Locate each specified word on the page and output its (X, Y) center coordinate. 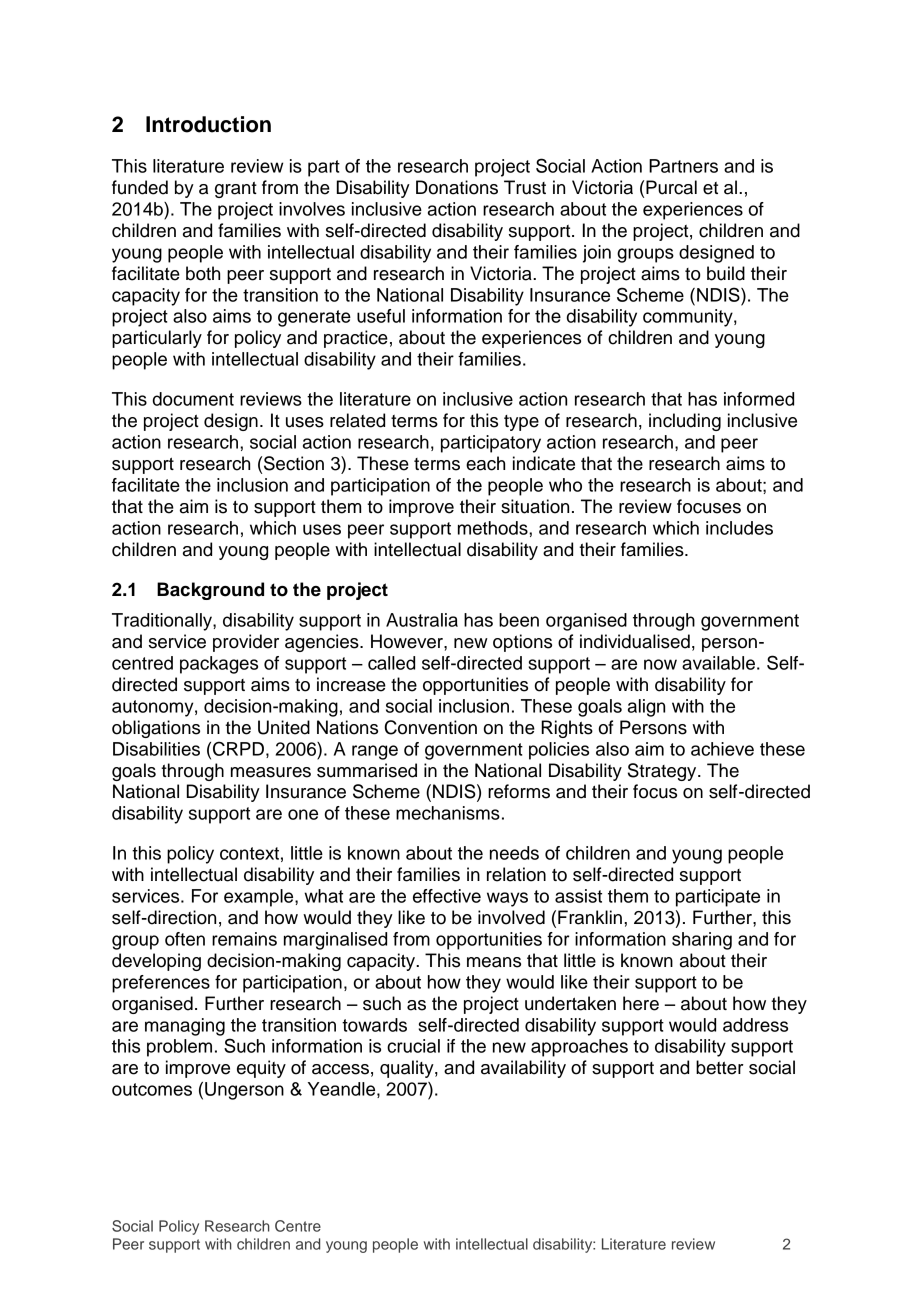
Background (210, 591)
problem (179, 1048)
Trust (525, 187)
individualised (635, 641)
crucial (413, 1046)
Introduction (208, 124)
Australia (422, 620)
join (597, 254)
